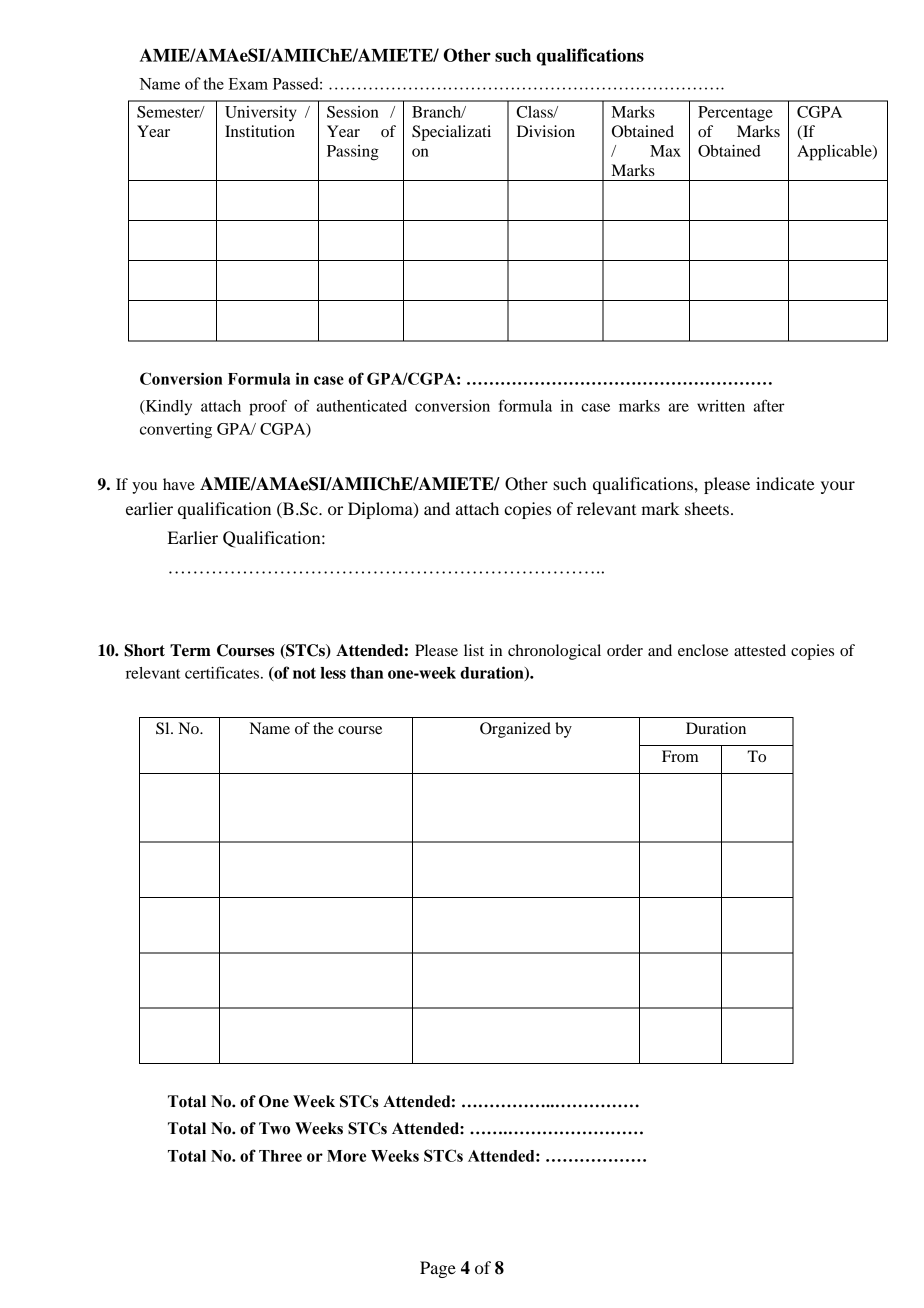  I want to click on University, so click(261, 114).
